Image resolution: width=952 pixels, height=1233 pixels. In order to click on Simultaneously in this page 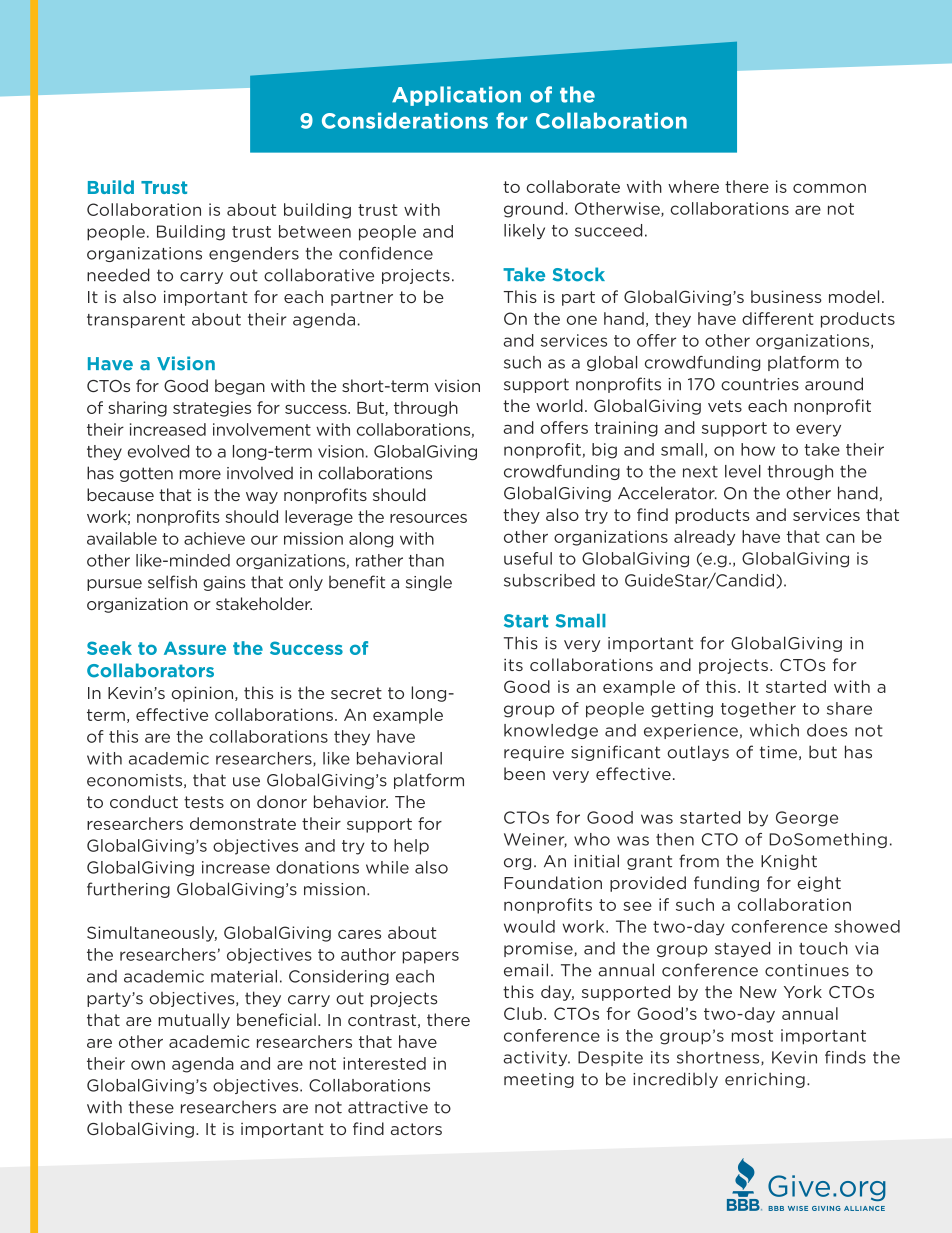, I will do `click(152, 934)`.
